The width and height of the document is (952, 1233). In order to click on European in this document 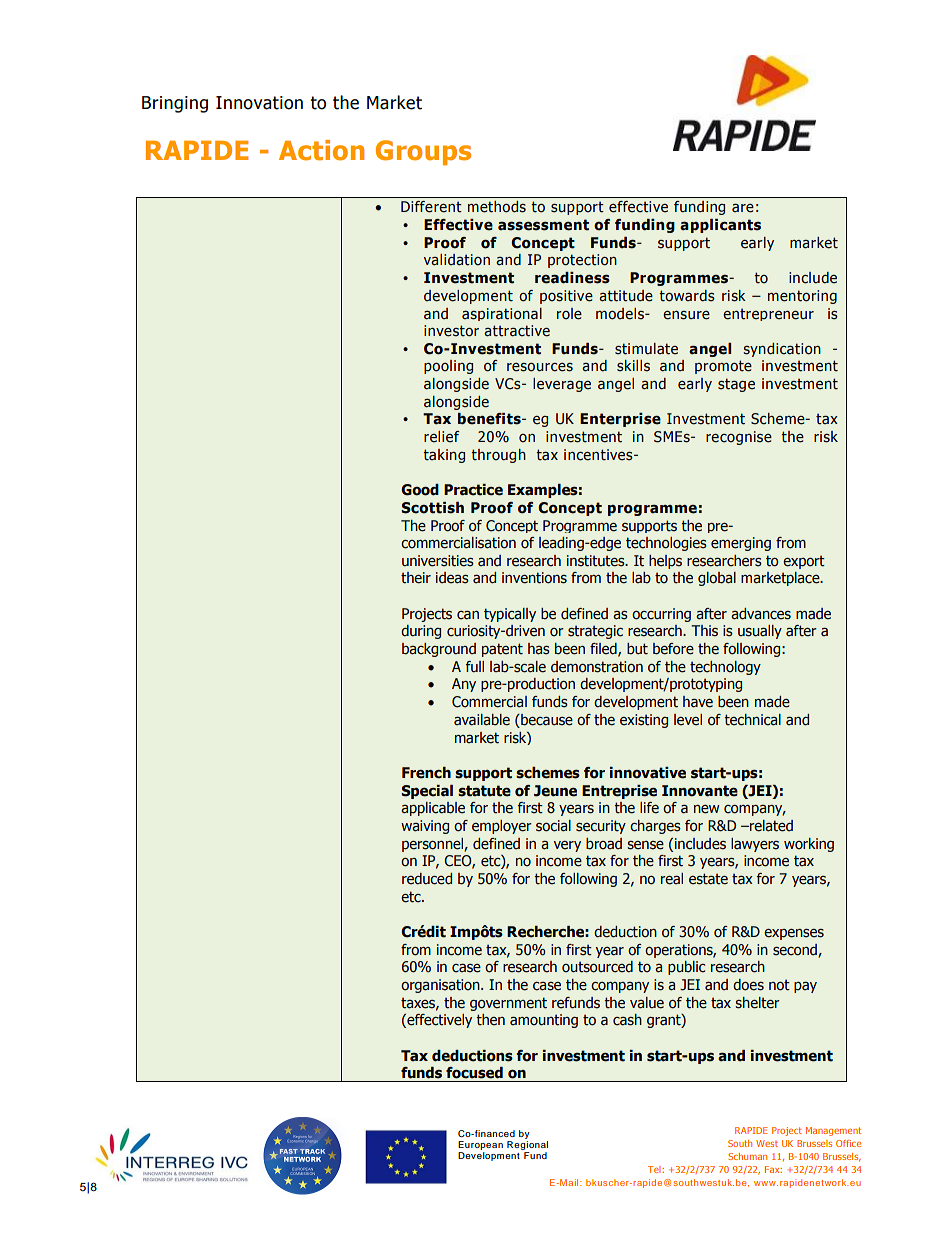, I will do `click(480, 1147)`.
